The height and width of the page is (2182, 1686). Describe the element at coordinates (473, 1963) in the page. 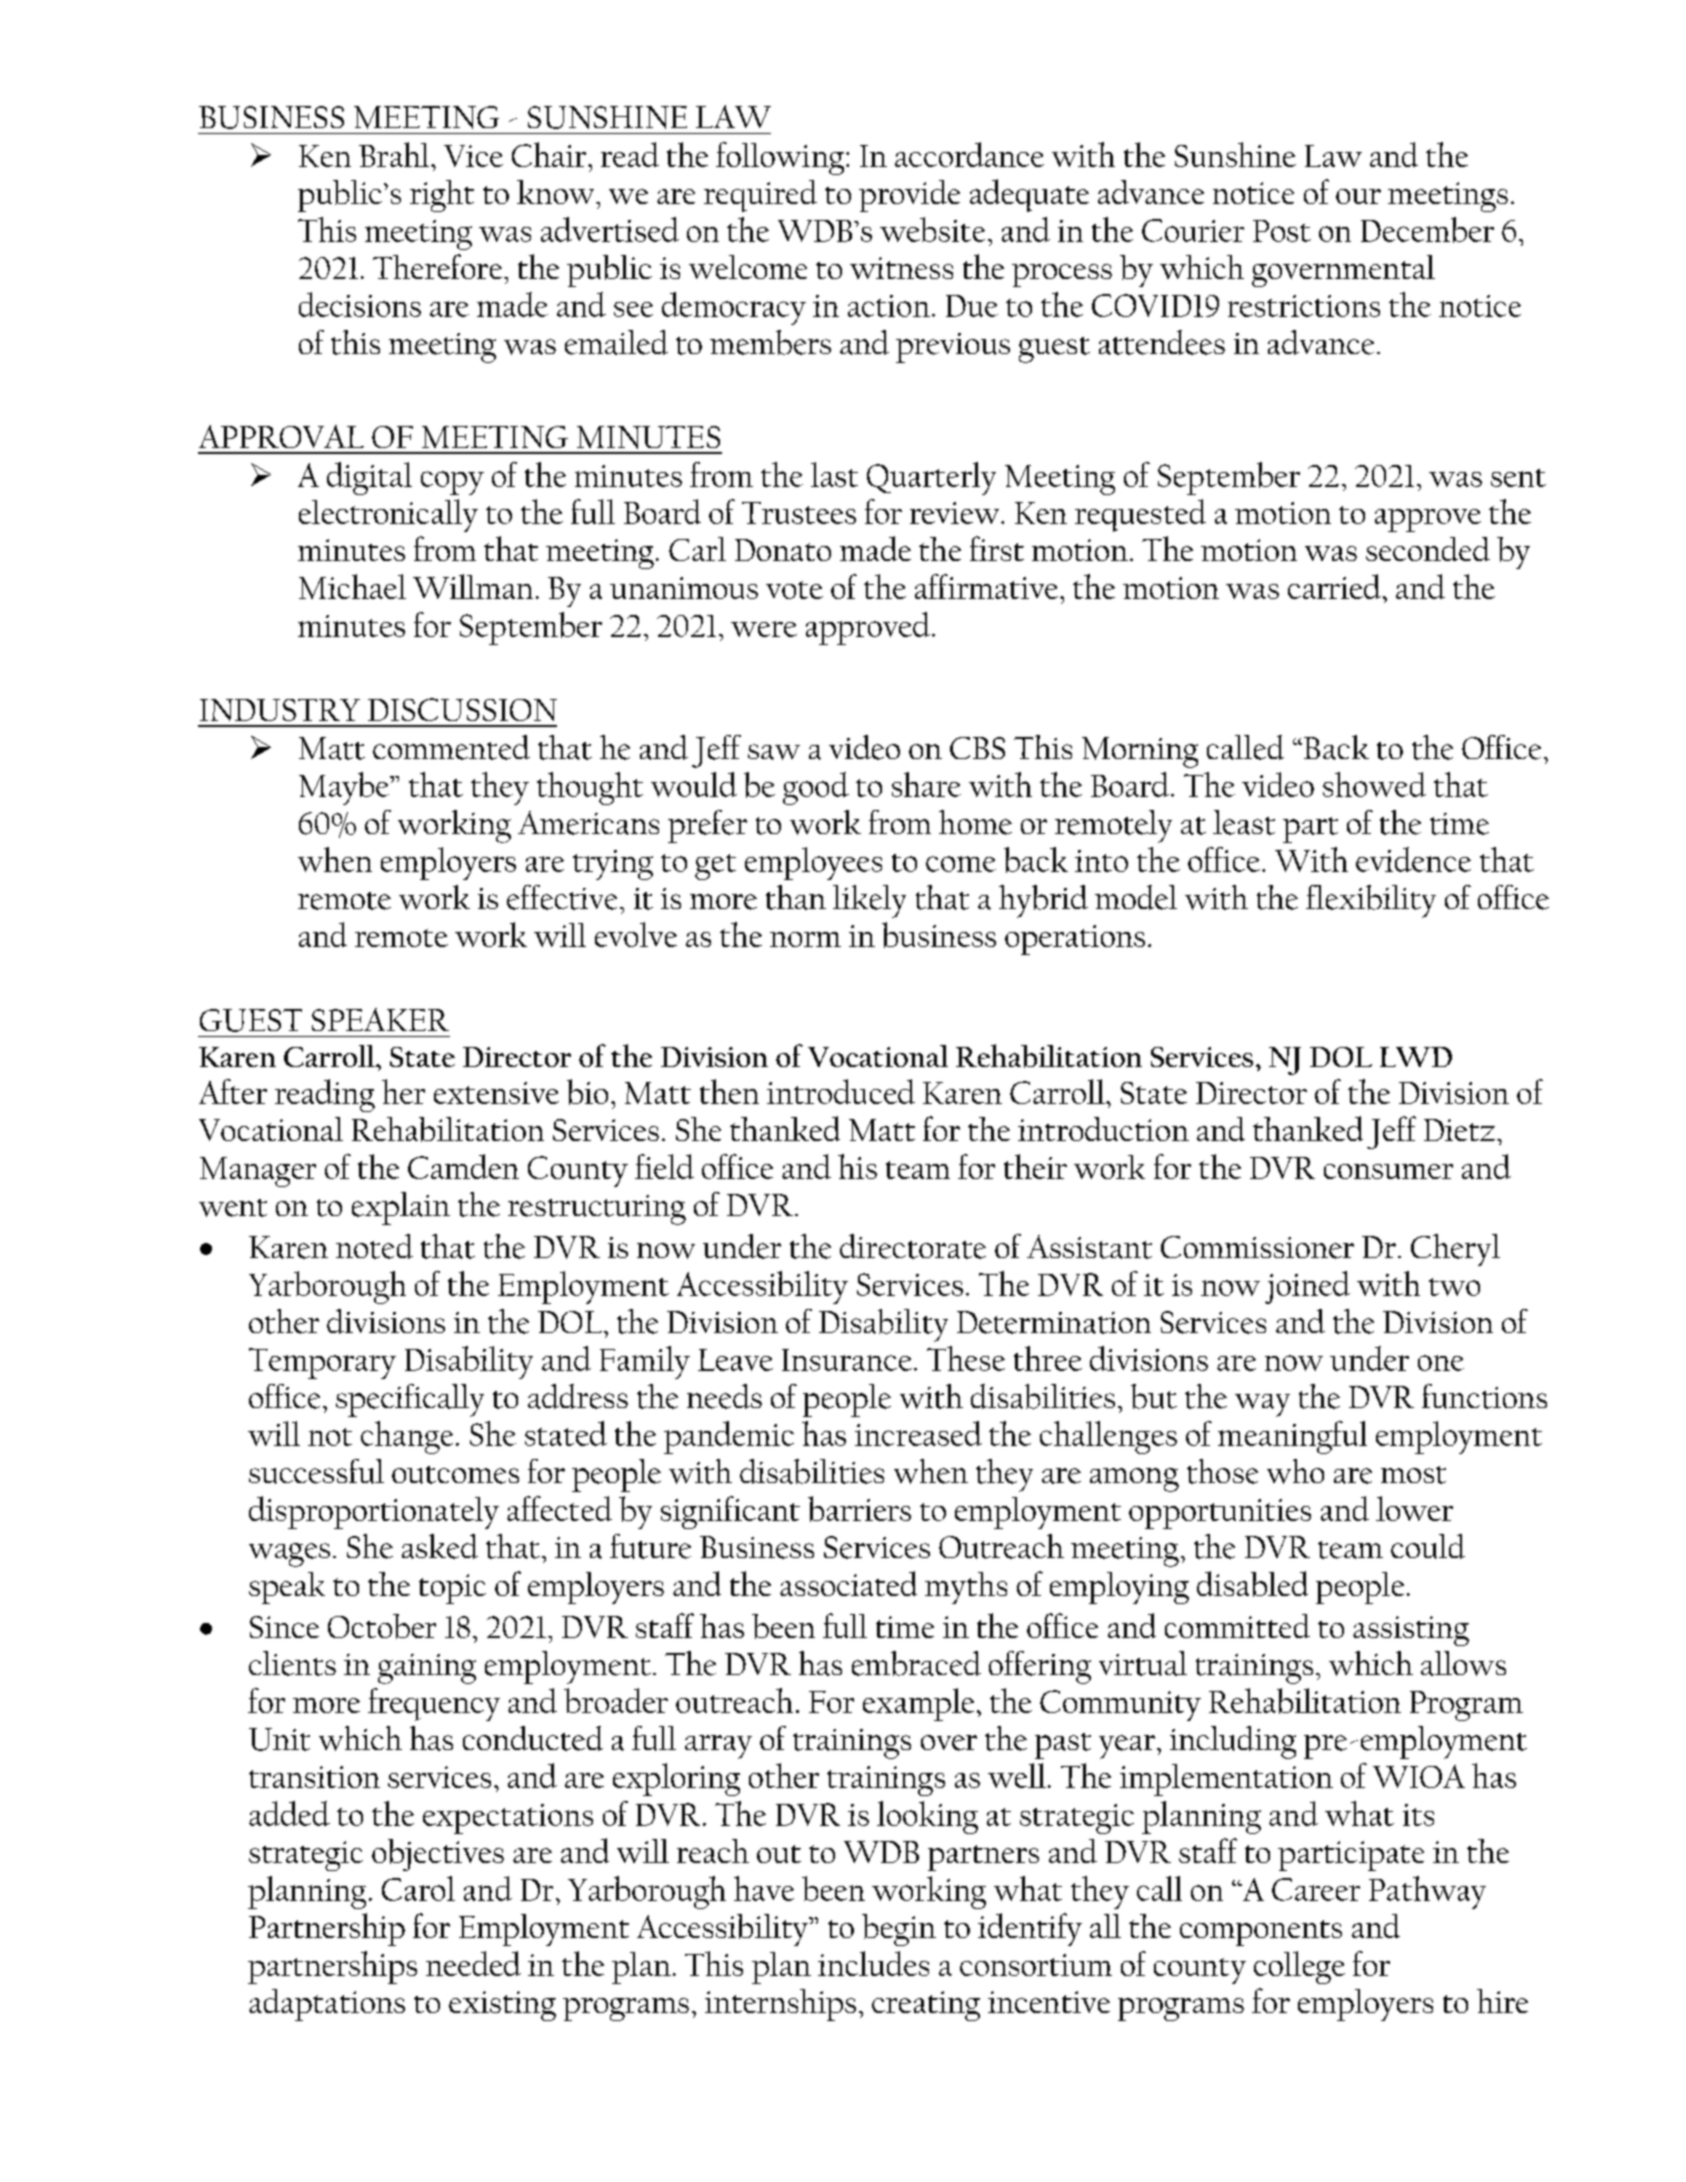

I see `needed` at that location.
